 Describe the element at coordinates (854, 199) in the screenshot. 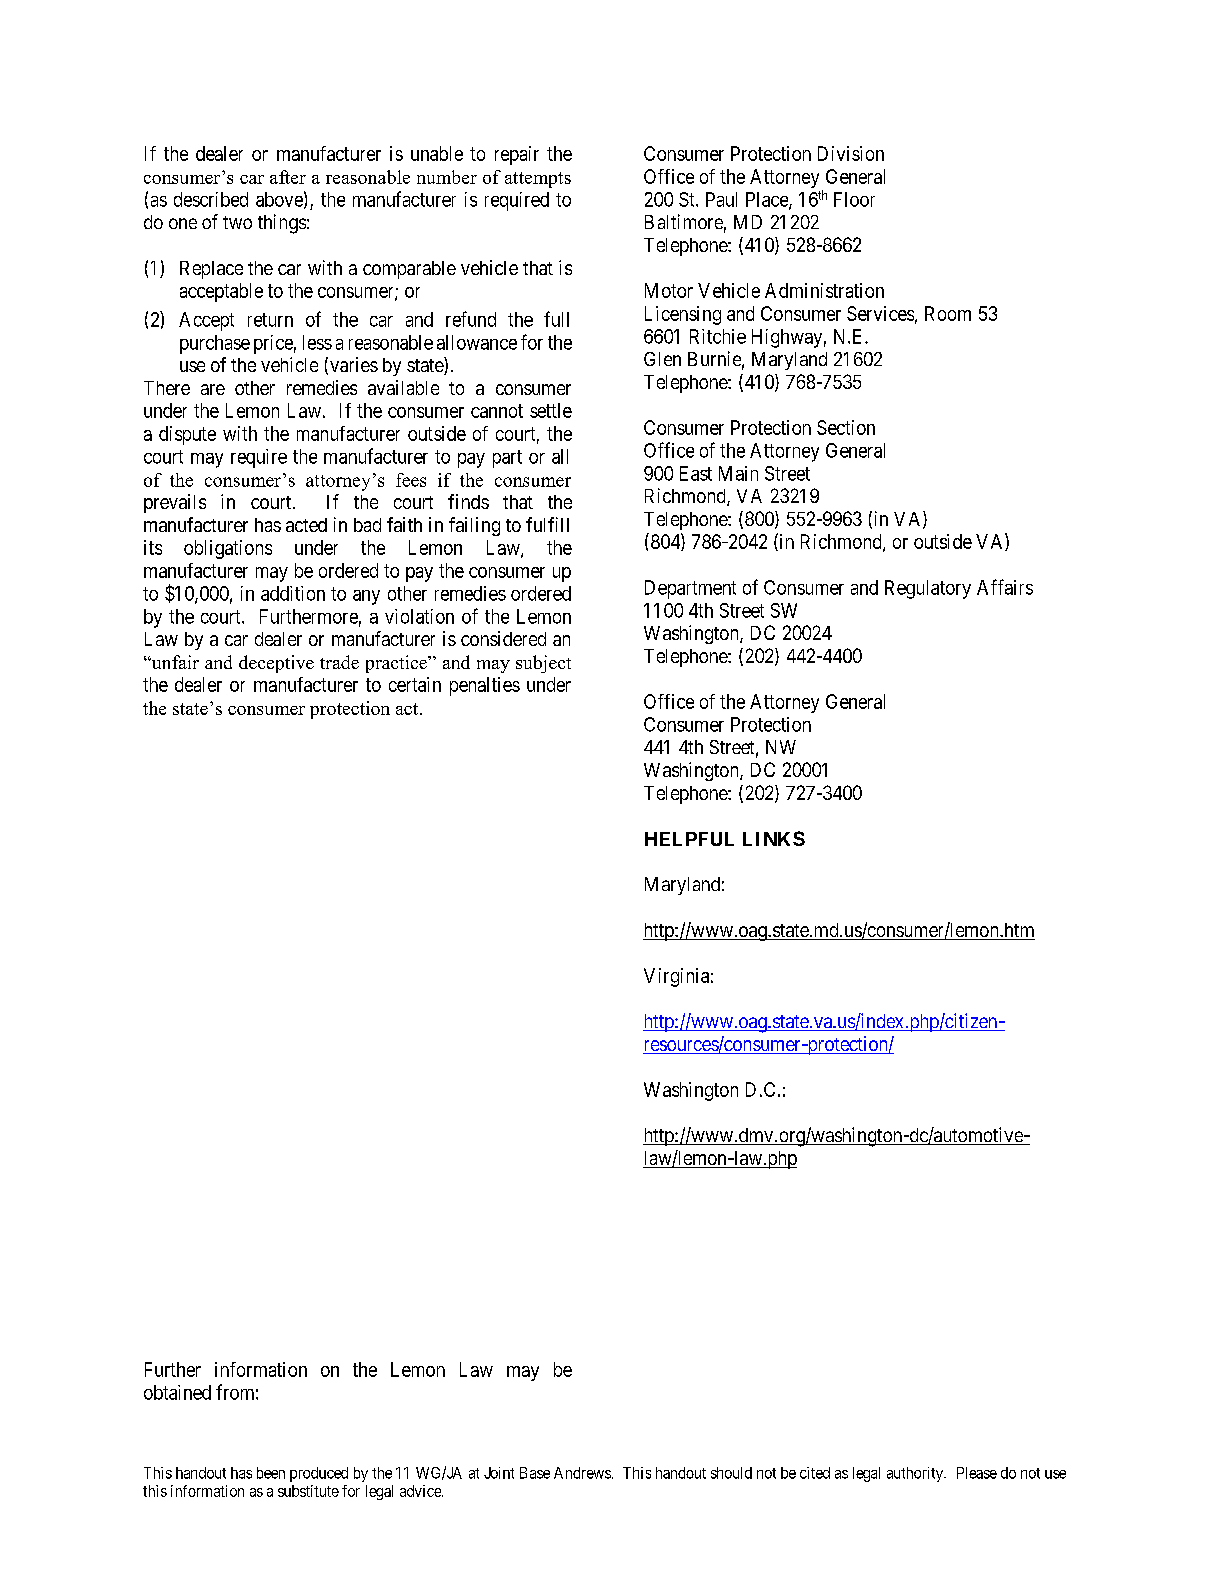

I see `Floor` at that location.
